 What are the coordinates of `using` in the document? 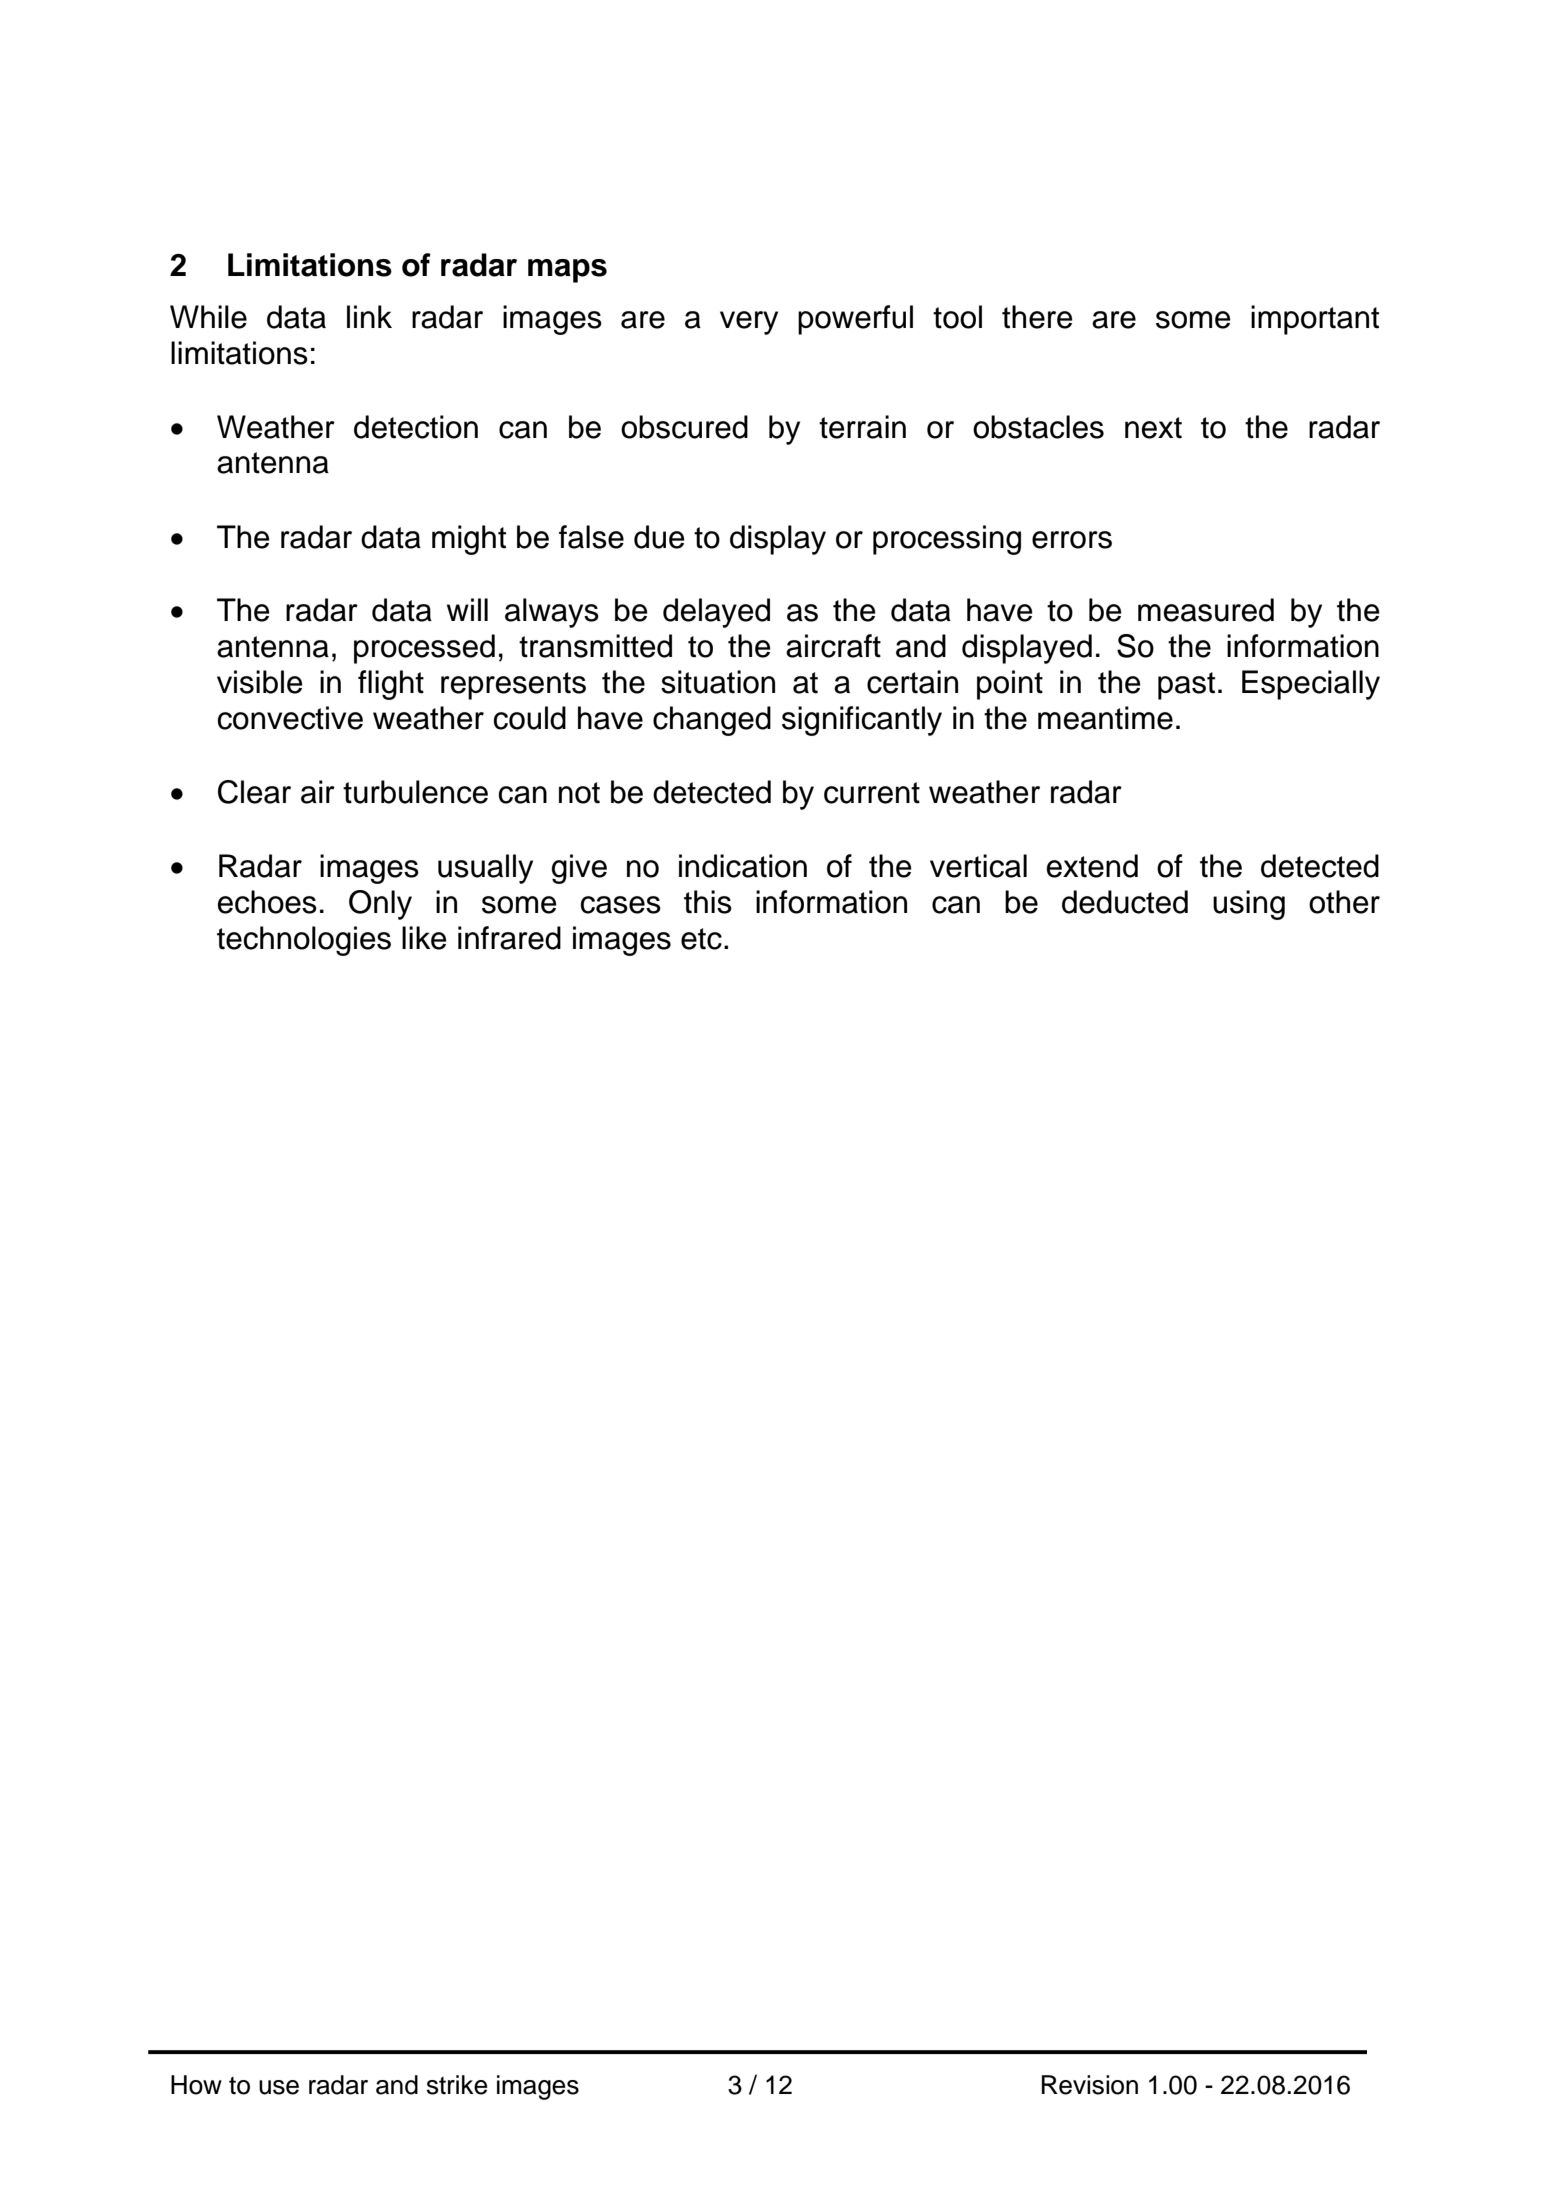 It's located at (1249, 905).
